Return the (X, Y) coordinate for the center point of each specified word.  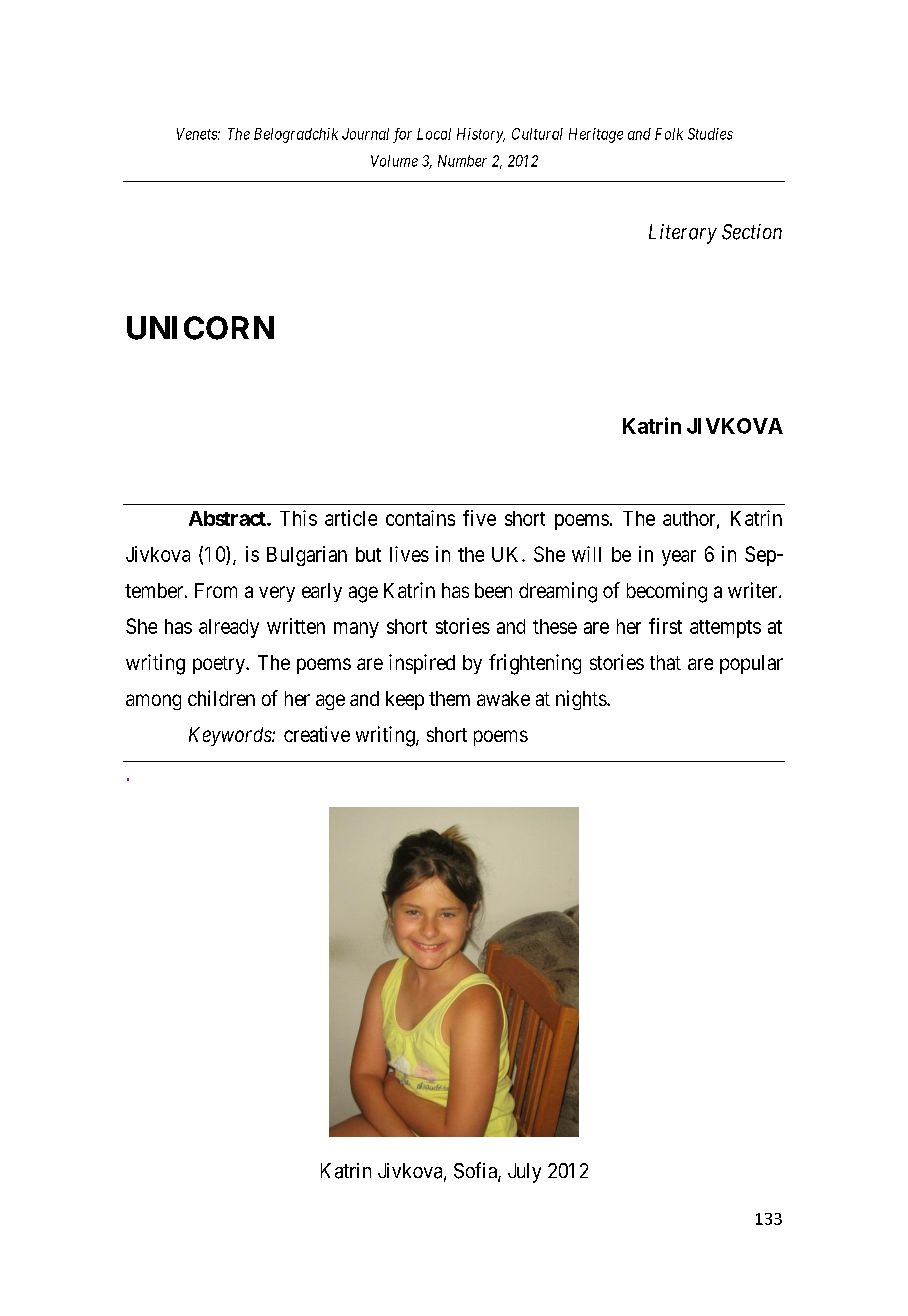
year (679, 558)
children (221, 698)
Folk (669, 134)
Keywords (231, 736)
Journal (365, 134)
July (524, 1173)
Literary (683, 234)
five (479, 518)
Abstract (228, 518)
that (665, 662)
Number (462, 161)
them (449, 698)
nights (582, 700)
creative (317, 734)
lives (409, 554)
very (277, 594)
